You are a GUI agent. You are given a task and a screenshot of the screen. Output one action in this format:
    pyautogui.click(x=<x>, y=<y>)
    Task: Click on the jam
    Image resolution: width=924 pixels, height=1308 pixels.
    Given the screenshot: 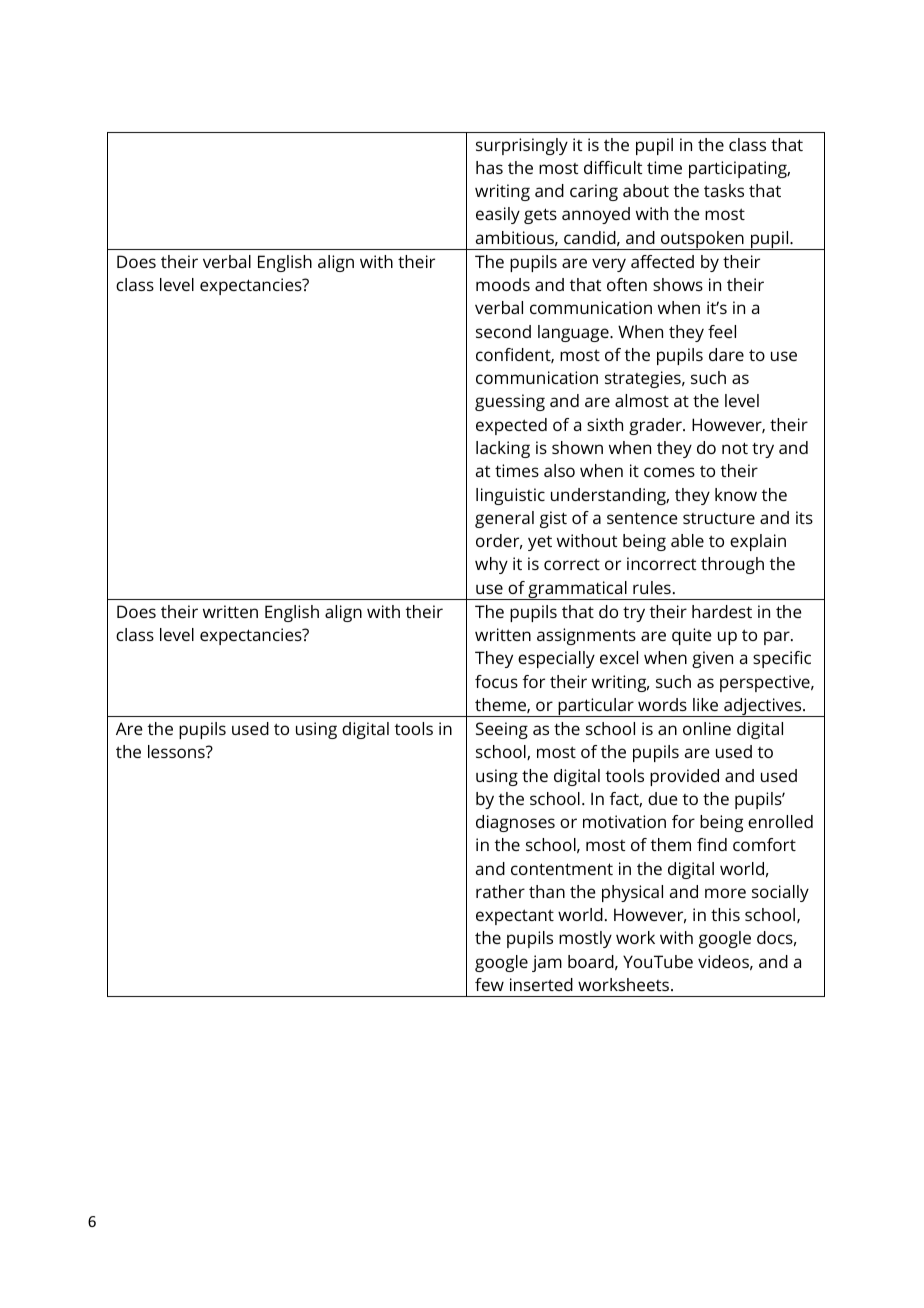 What is the action you would take?
    pyautogui.click(x=547, y=963)
